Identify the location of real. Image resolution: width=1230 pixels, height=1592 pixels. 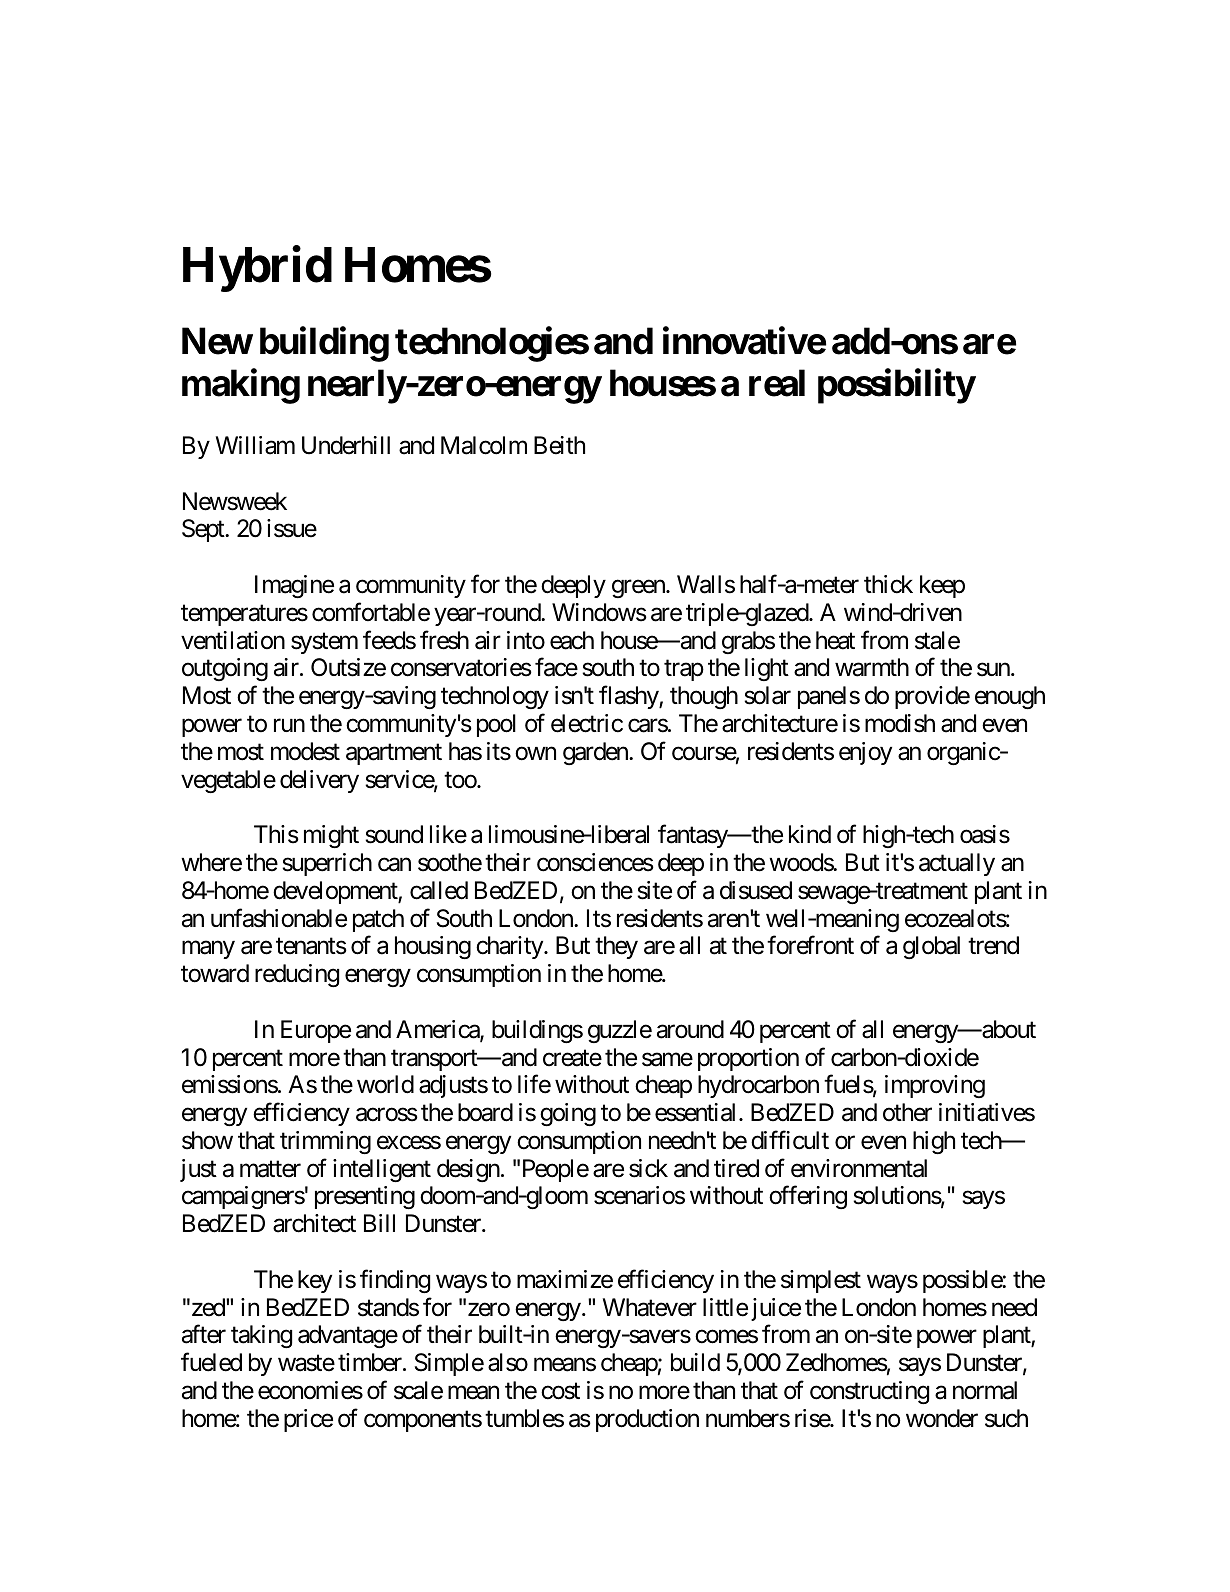
(777, 383).
